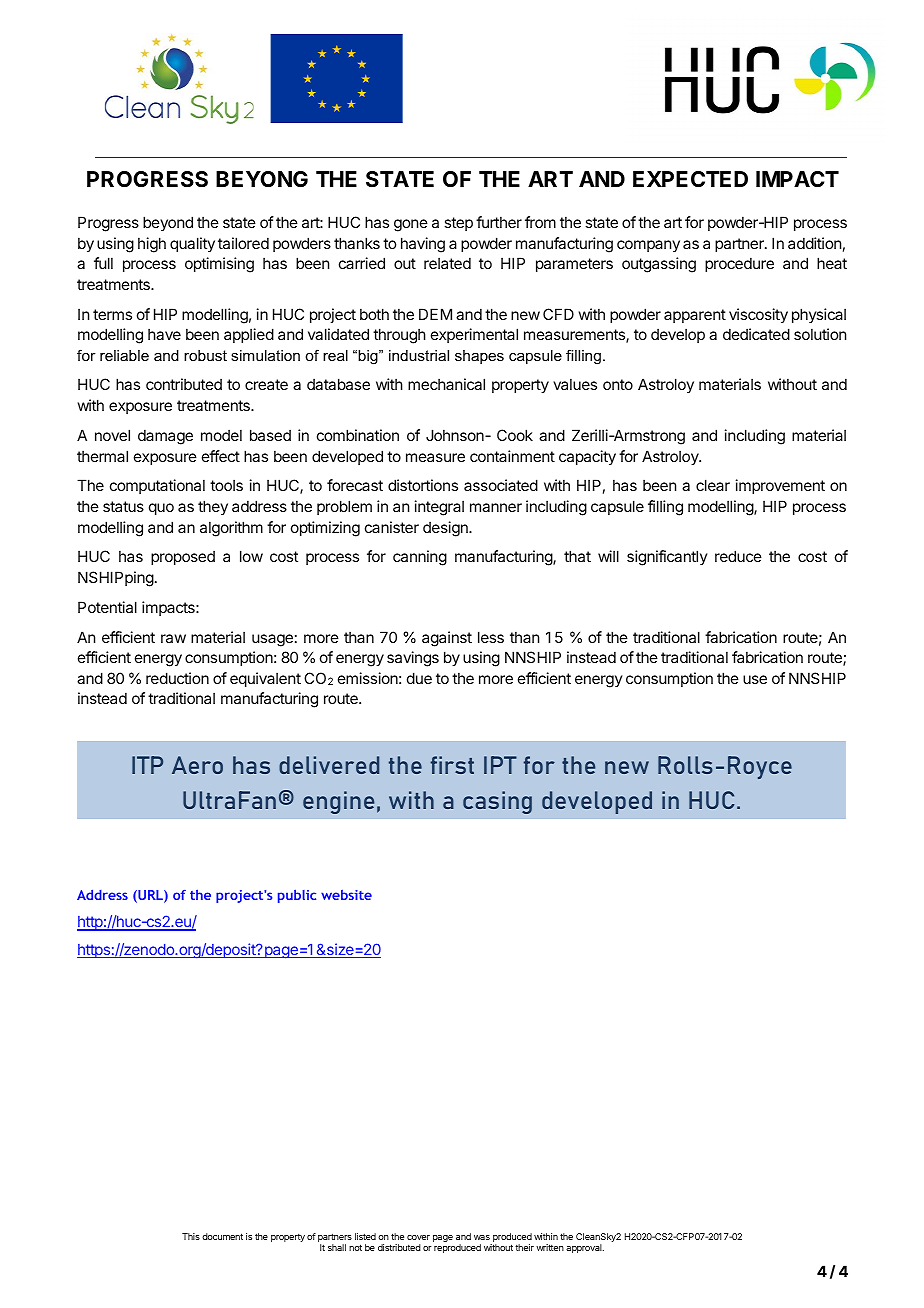 The image size is (924, 1308). Describe the element at coordinates (221, 456) in the image. I see `effect` at that location.
